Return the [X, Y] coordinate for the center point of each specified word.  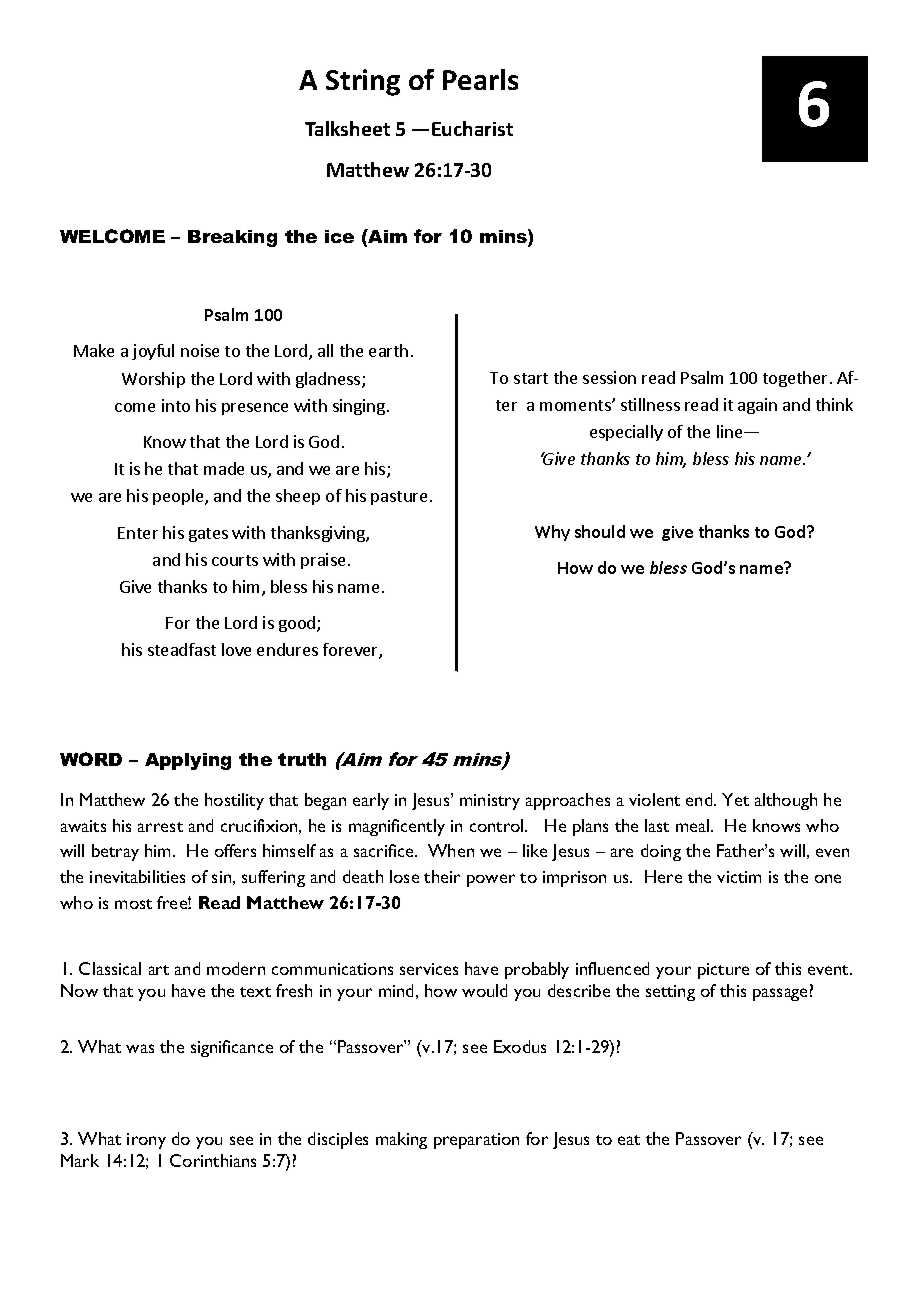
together [797, 379]
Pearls [480, 79]
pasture [399, 498]
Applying [188, 761]
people [179, 497]
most [133, 904]
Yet [735, 799]
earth [388, 350]
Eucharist [472, 128]
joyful [153, 352]
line [731, 431]
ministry [490, 802]
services [429, 969]
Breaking [232, 238]
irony [146, 1141]
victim [739, 877]
